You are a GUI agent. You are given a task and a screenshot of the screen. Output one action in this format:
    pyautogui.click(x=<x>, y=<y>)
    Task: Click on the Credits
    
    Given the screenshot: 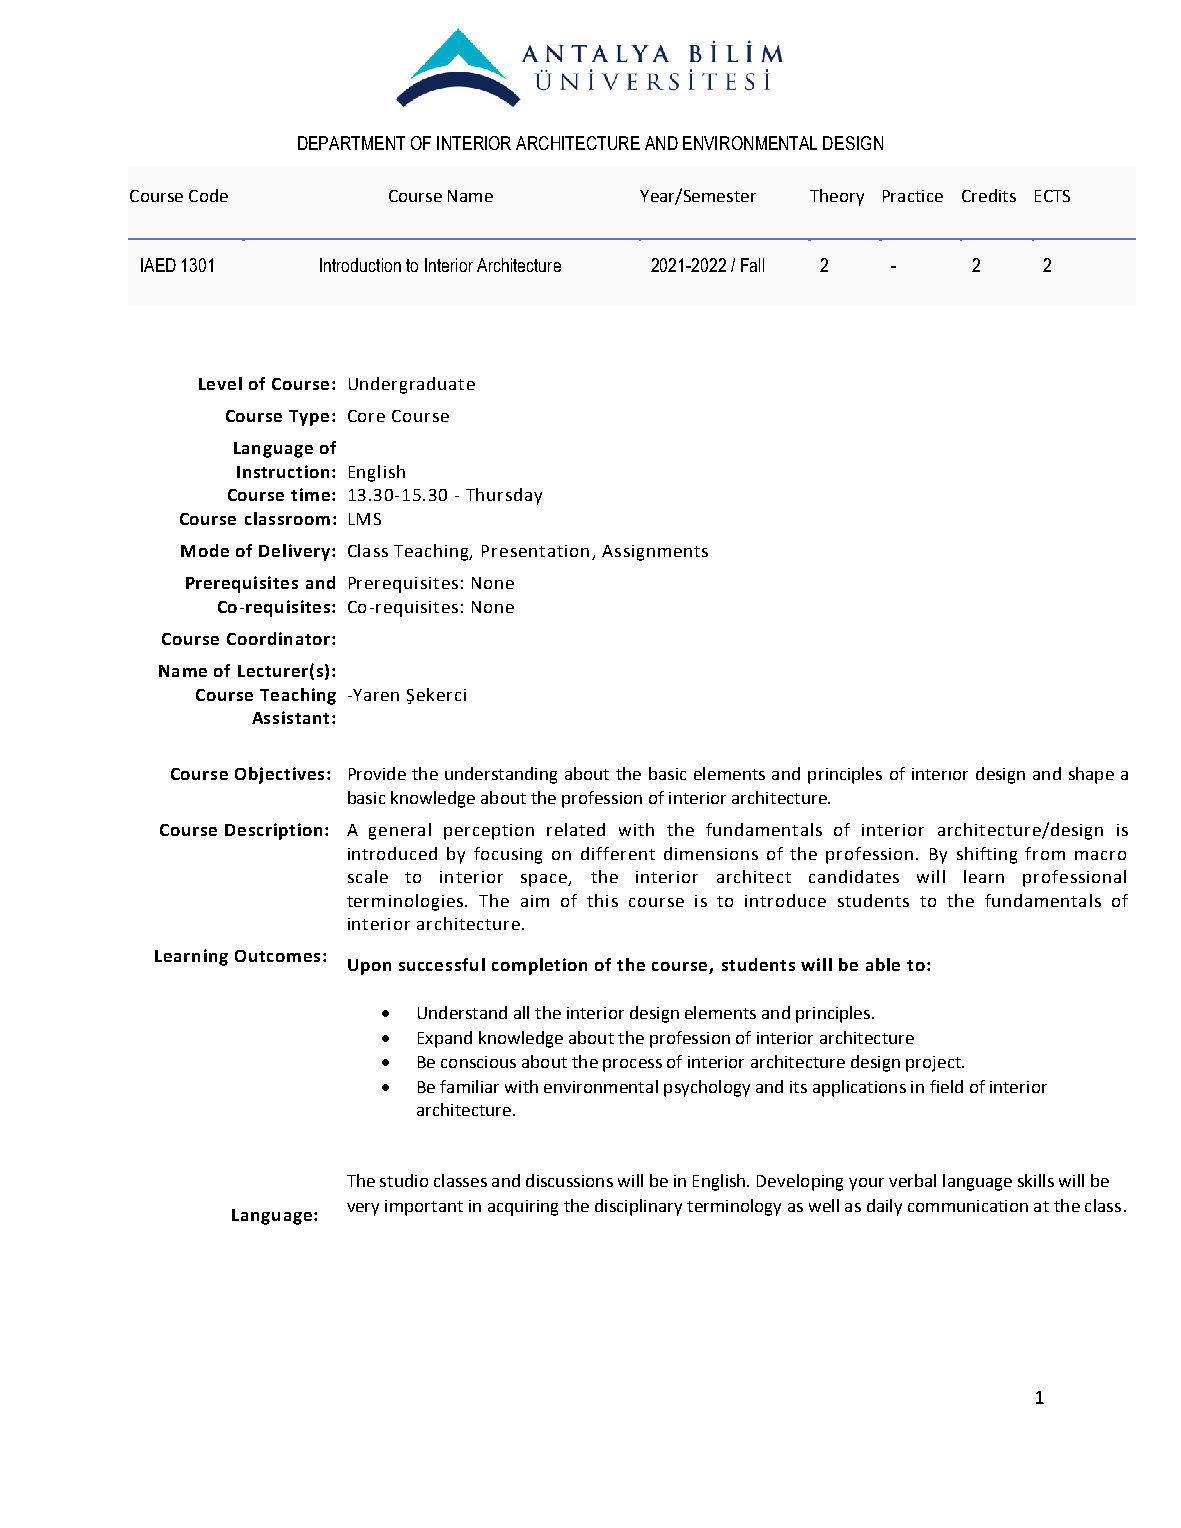 What is the action you would take?
    pyautogui.click(x=989, y=195)
